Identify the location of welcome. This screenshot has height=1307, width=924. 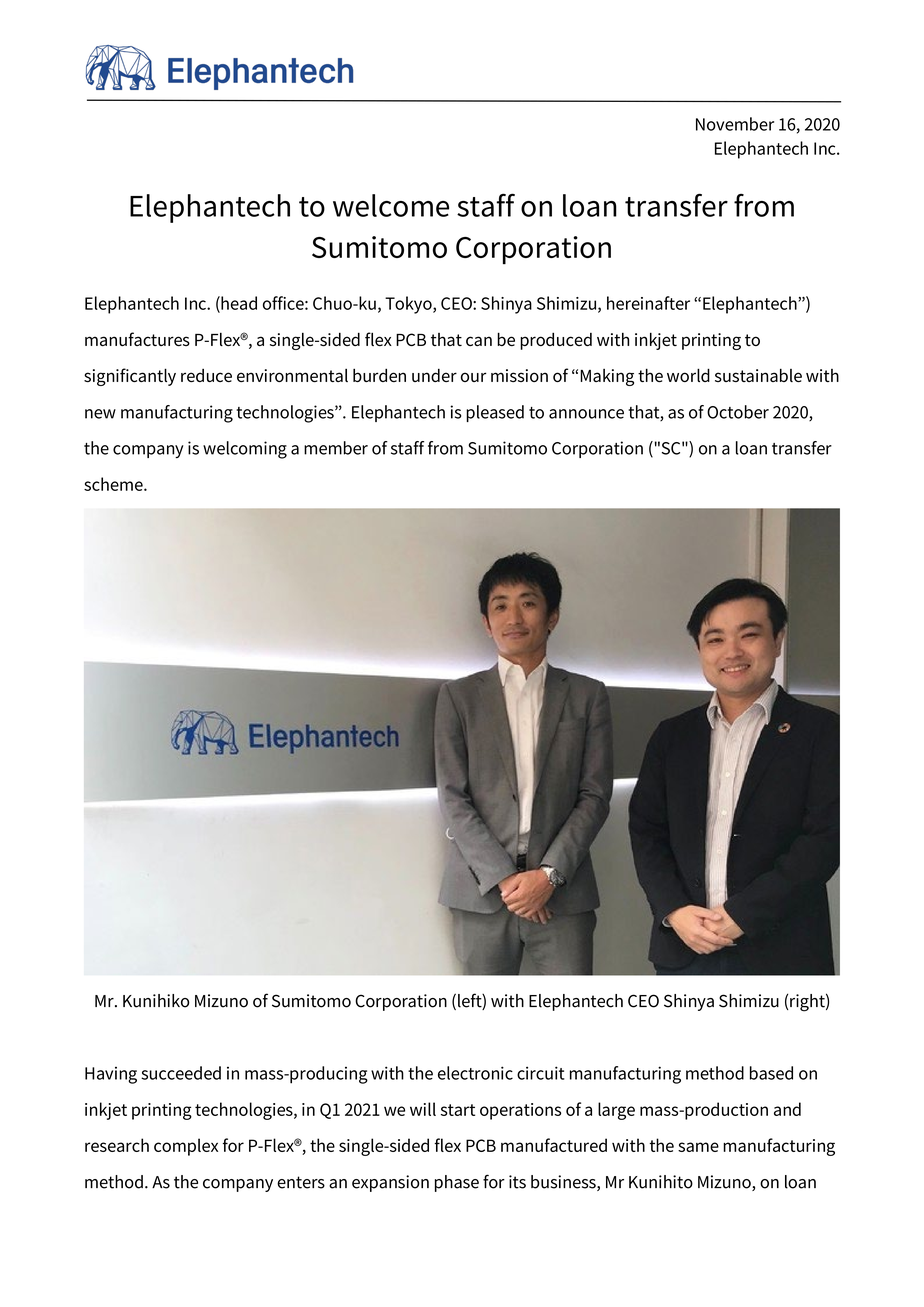
(391, 205).
